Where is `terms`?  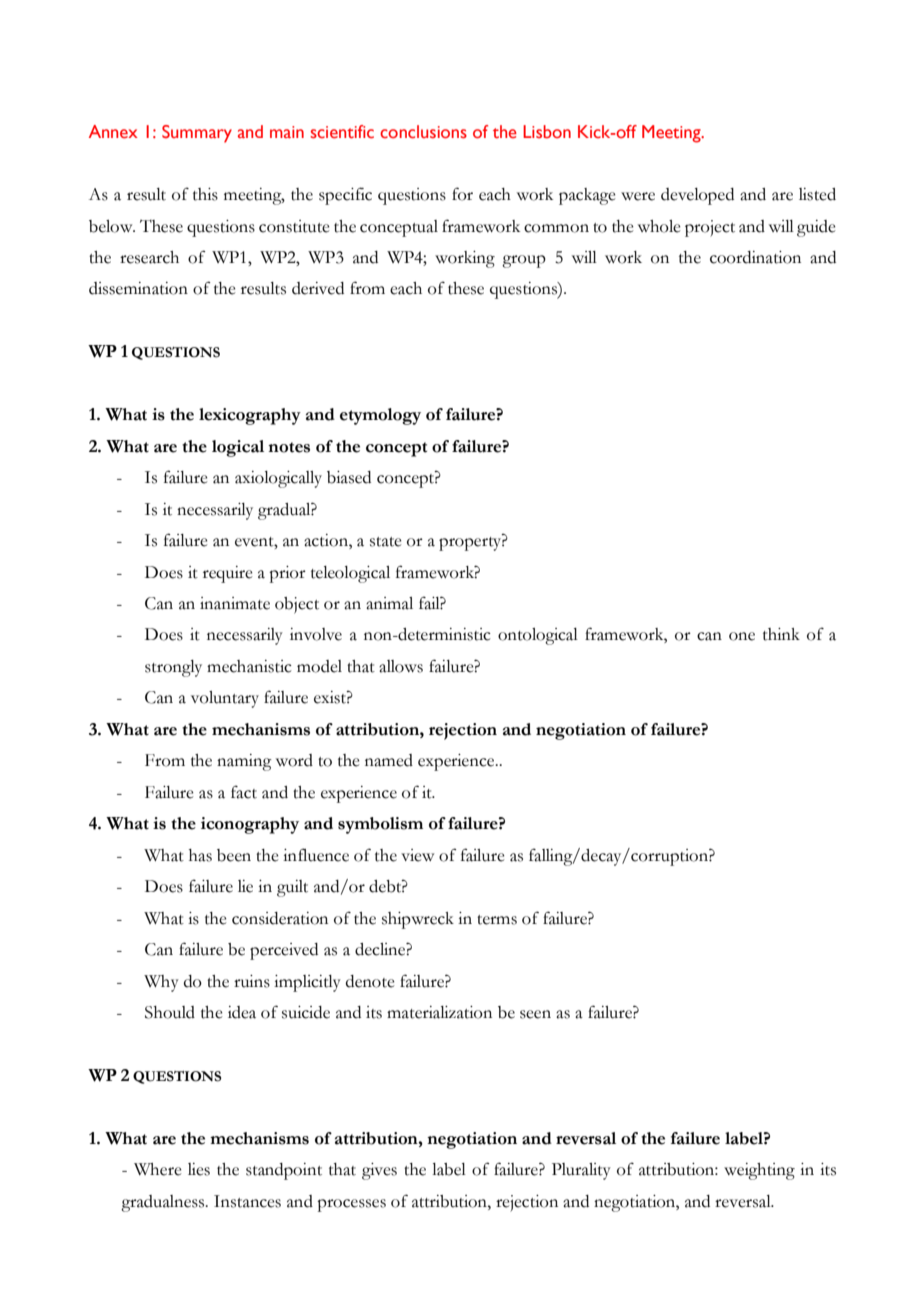 terms is located at coordinates (497, 920).
